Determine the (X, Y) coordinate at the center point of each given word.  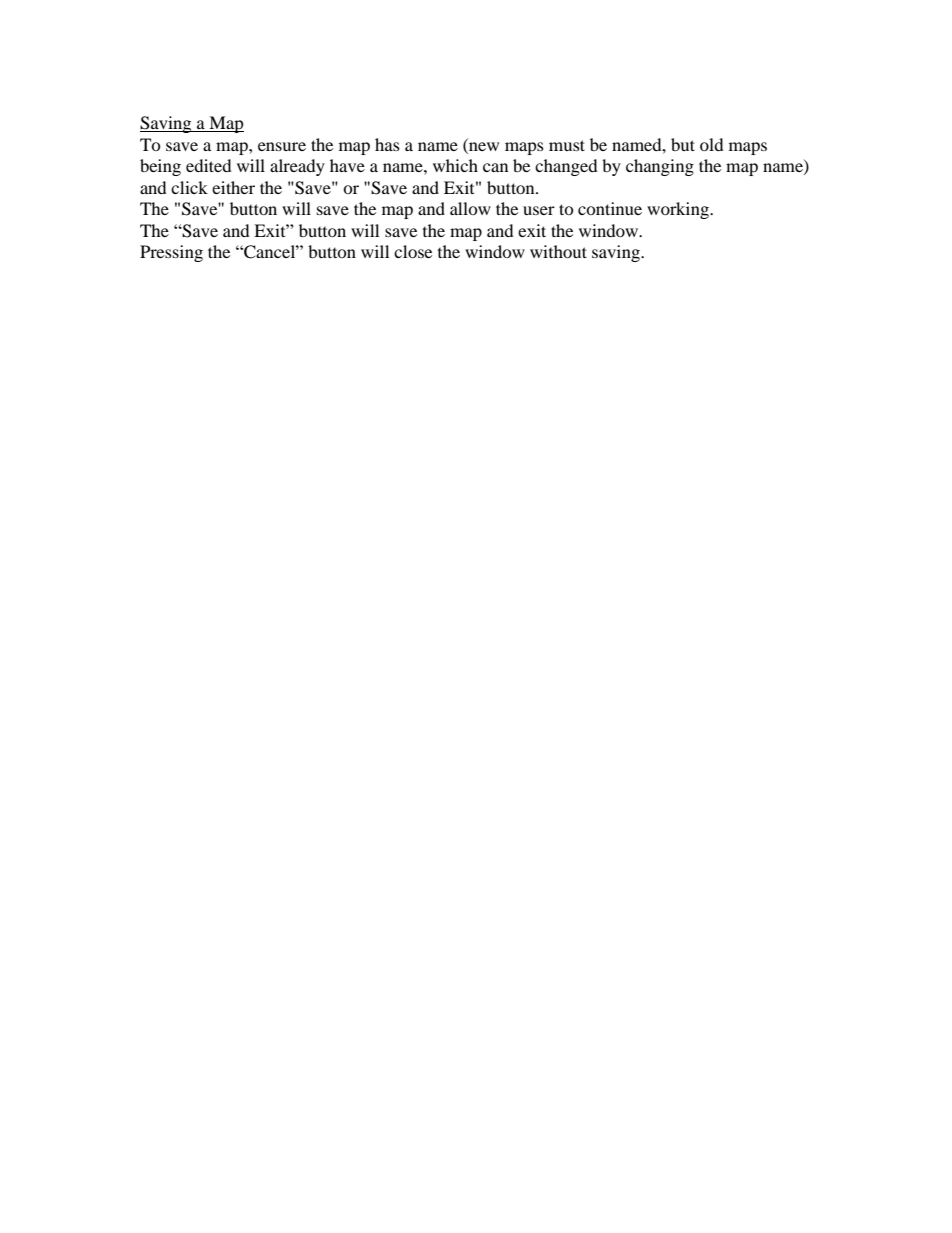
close (413, 251)
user (539, 210)
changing (660, 167)
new (484, 146)
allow (470, 208)
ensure (282, 146)
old (712, 144)
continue (610, 208)
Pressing (171, 253)
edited (209, 165)
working (679, 210)
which (455, 165)
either (233, 187)
